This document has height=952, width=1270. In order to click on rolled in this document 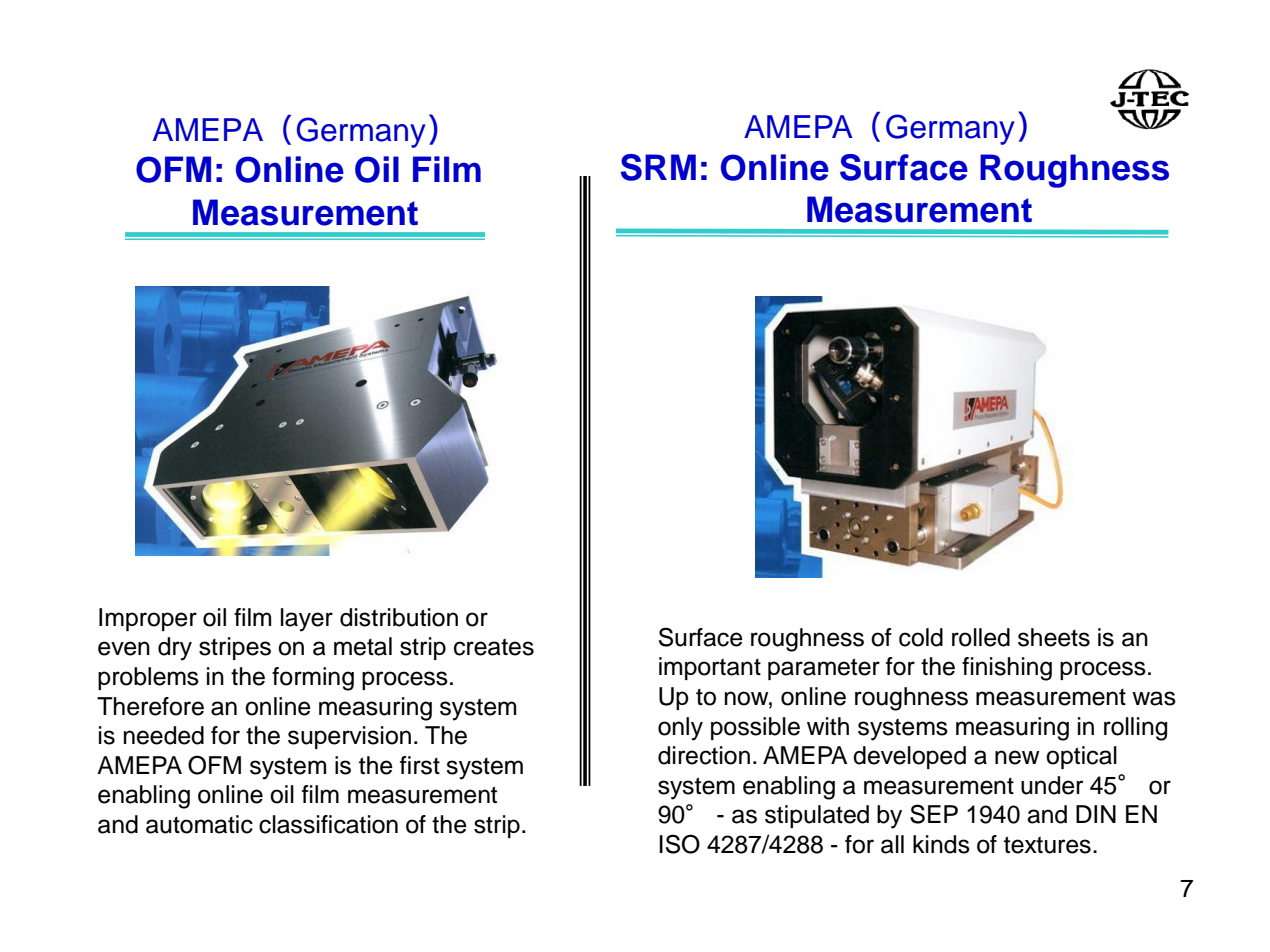, I will do `click(981, 637)`.
